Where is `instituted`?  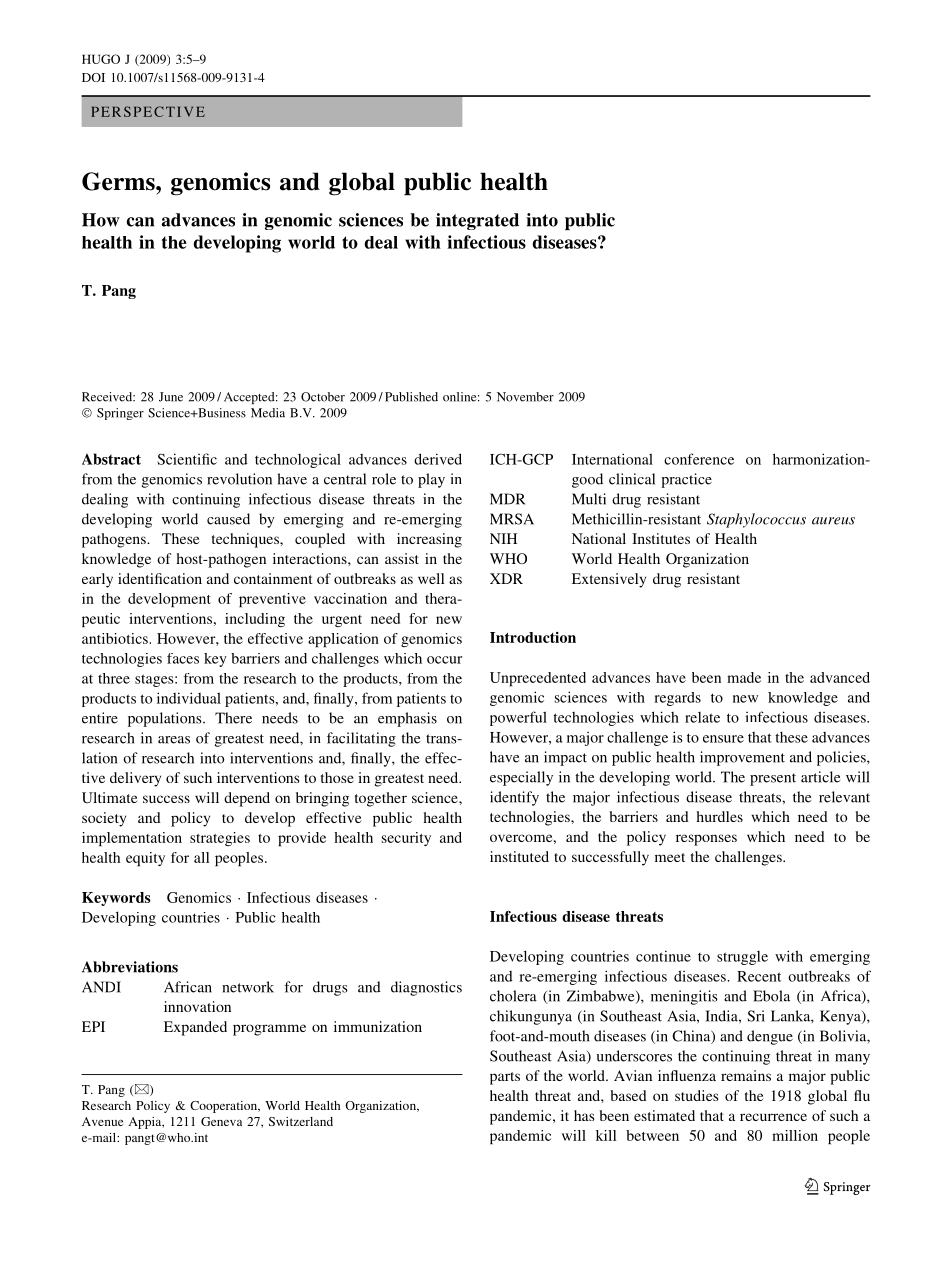 instituted is located at coordinates (519, 856).
